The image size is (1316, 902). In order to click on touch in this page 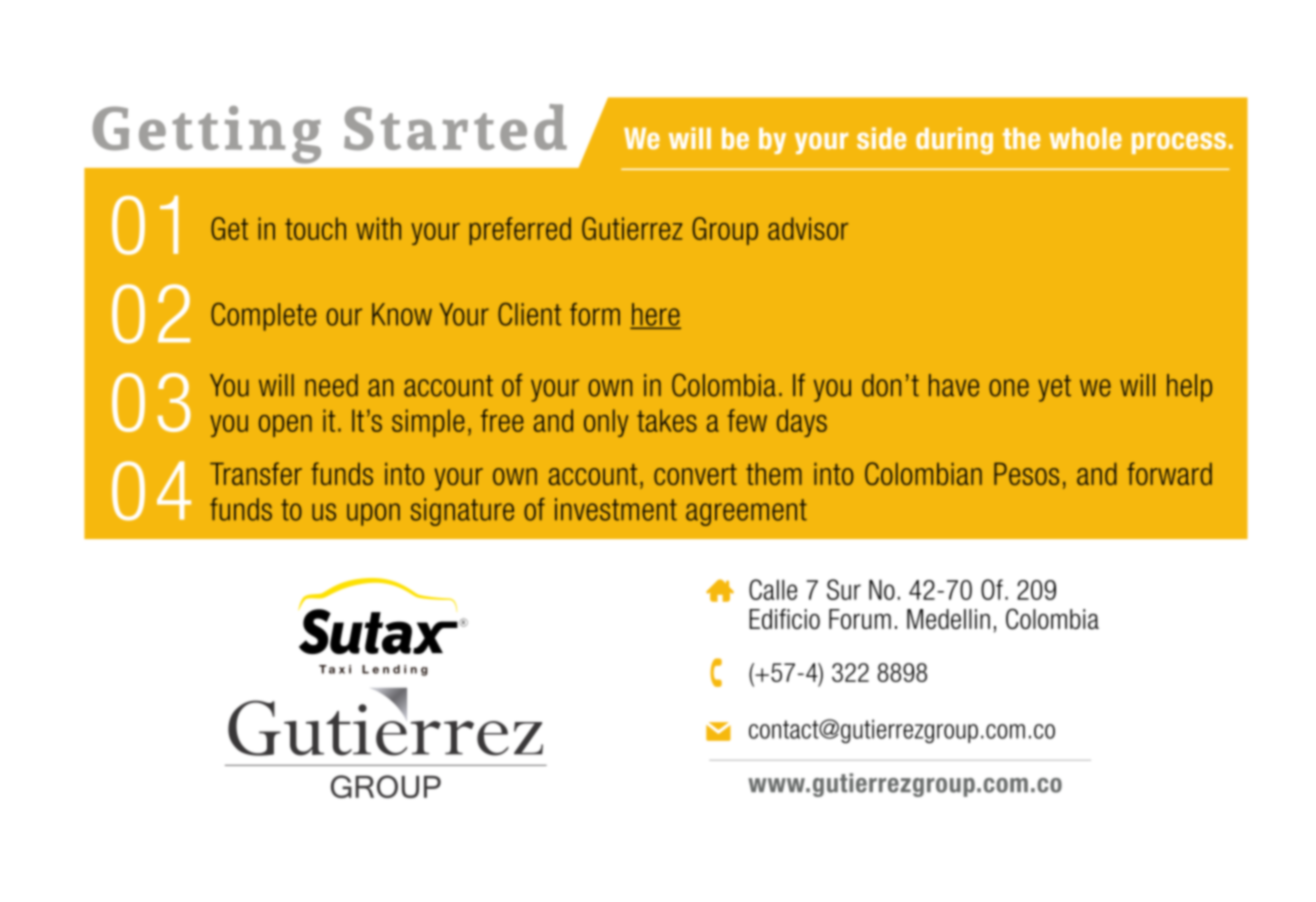, I will do `click(315, 228)`.
